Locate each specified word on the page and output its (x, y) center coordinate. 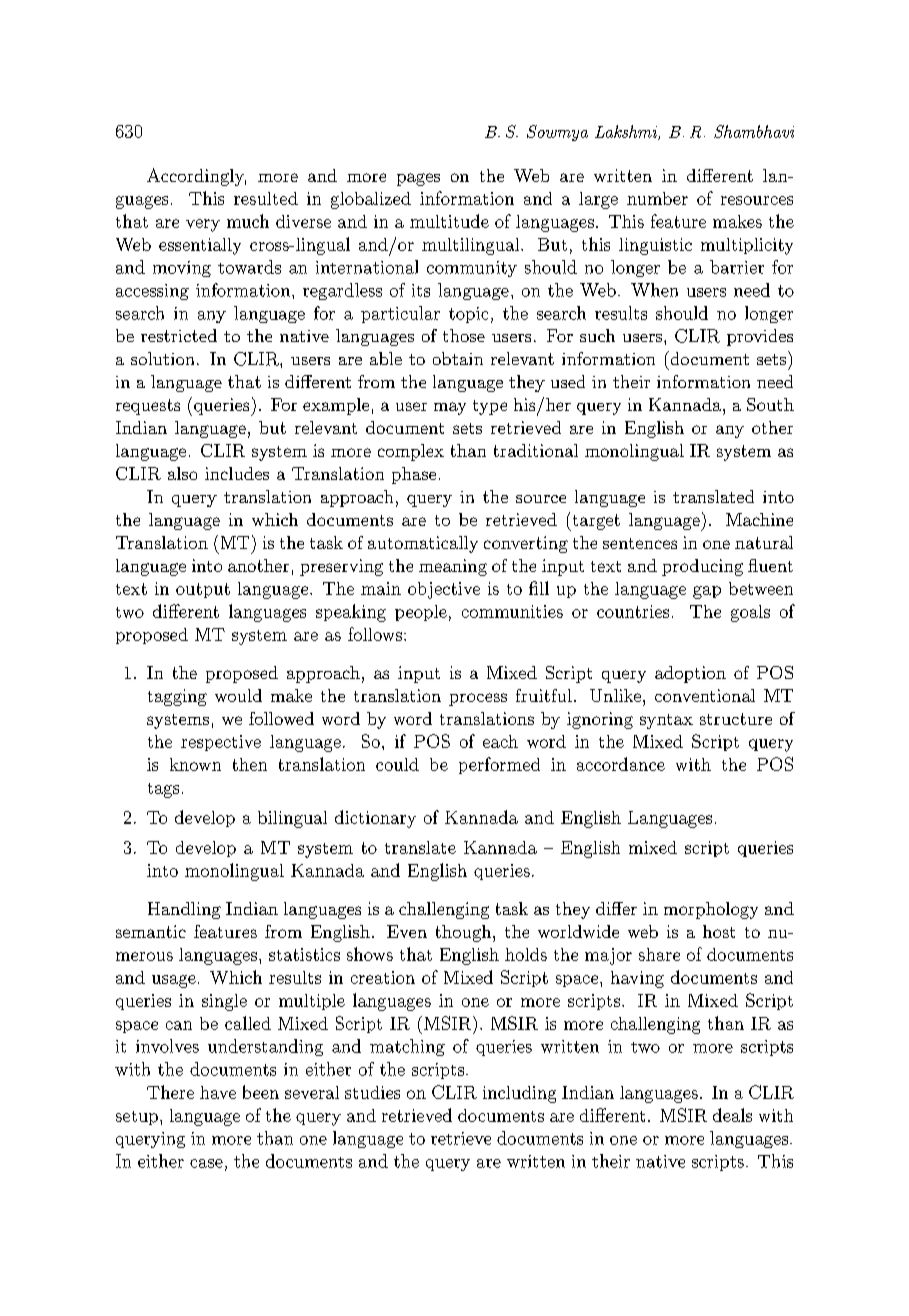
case (206, 1163)
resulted (266, 198)
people (421, 613)
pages (418, 179)
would (238, 695)
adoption (690, 674)
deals (732, 1115)
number (657, 198)
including (519, 1094)
